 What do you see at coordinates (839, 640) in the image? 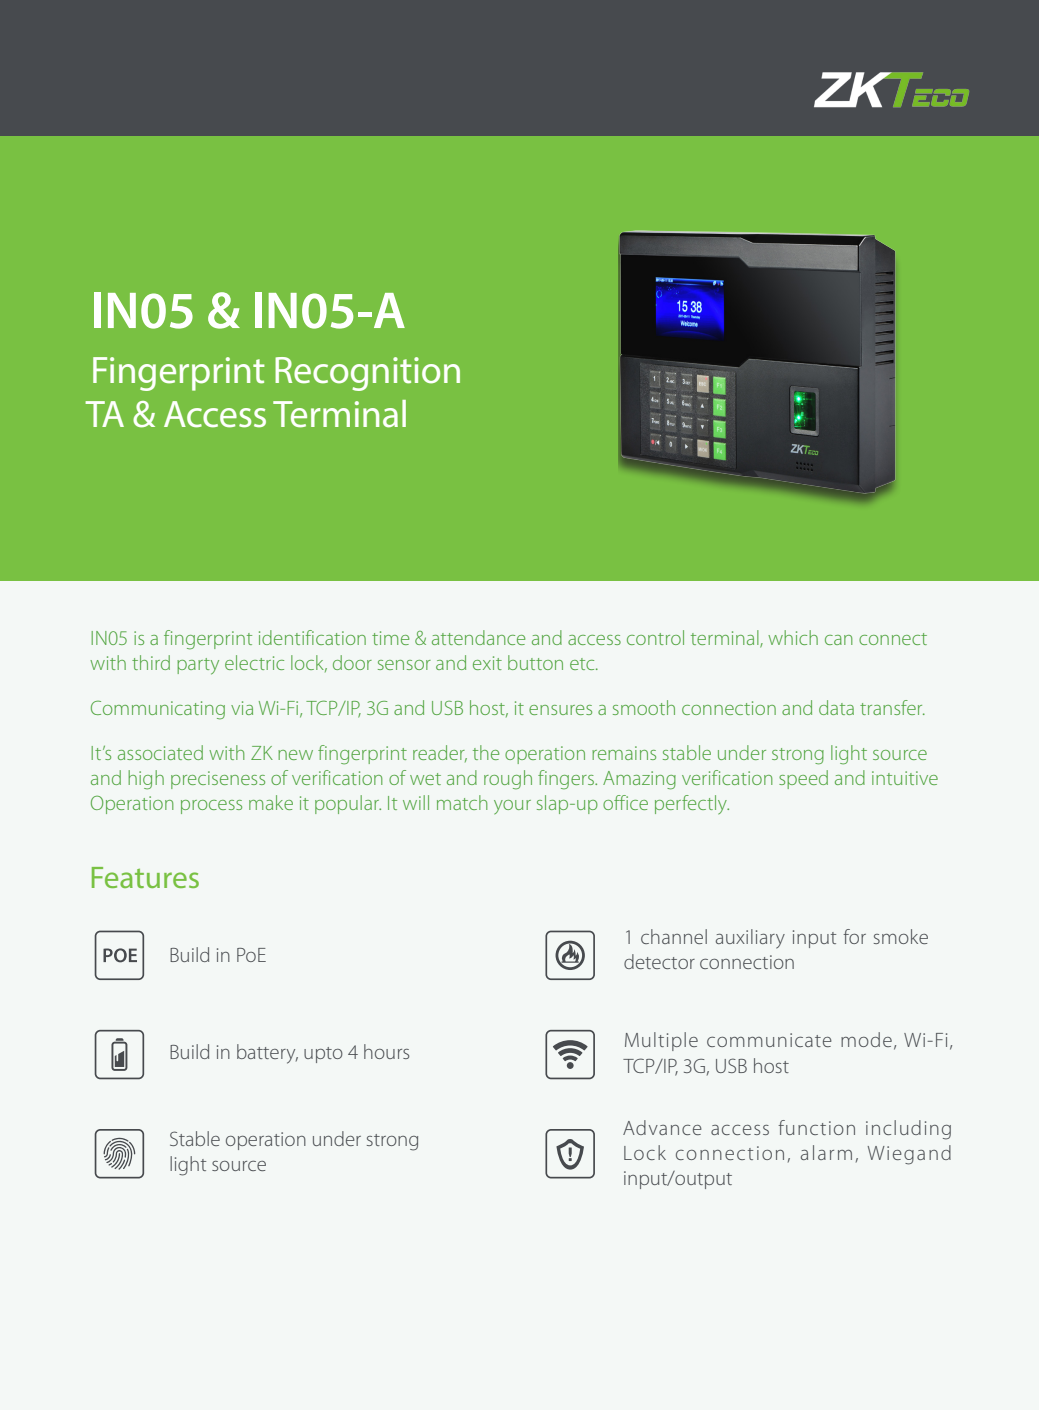
I see `can` at bounding box center [839, 640].
